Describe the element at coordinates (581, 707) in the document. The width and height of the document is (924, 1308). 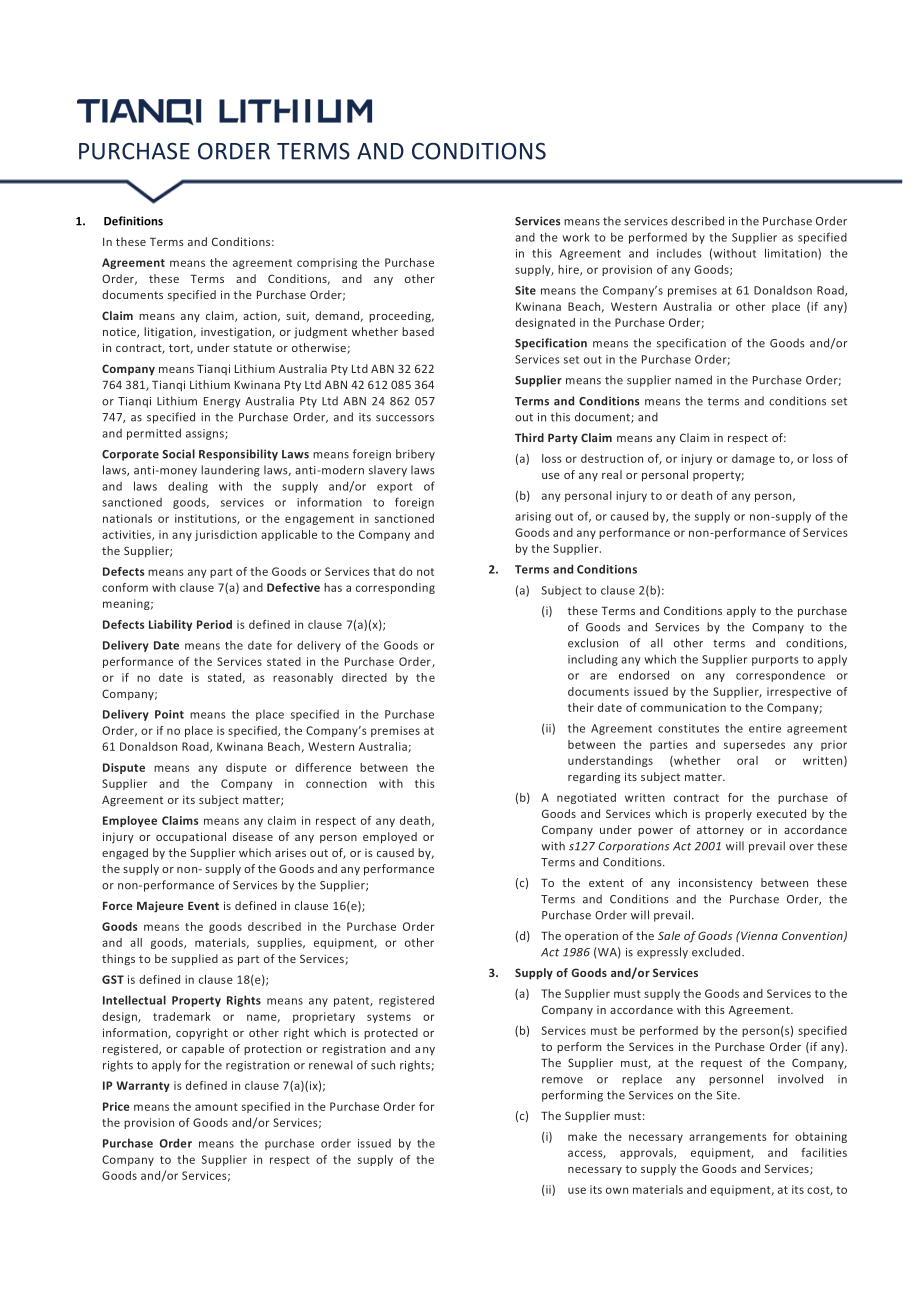
I see `their` at that location.
